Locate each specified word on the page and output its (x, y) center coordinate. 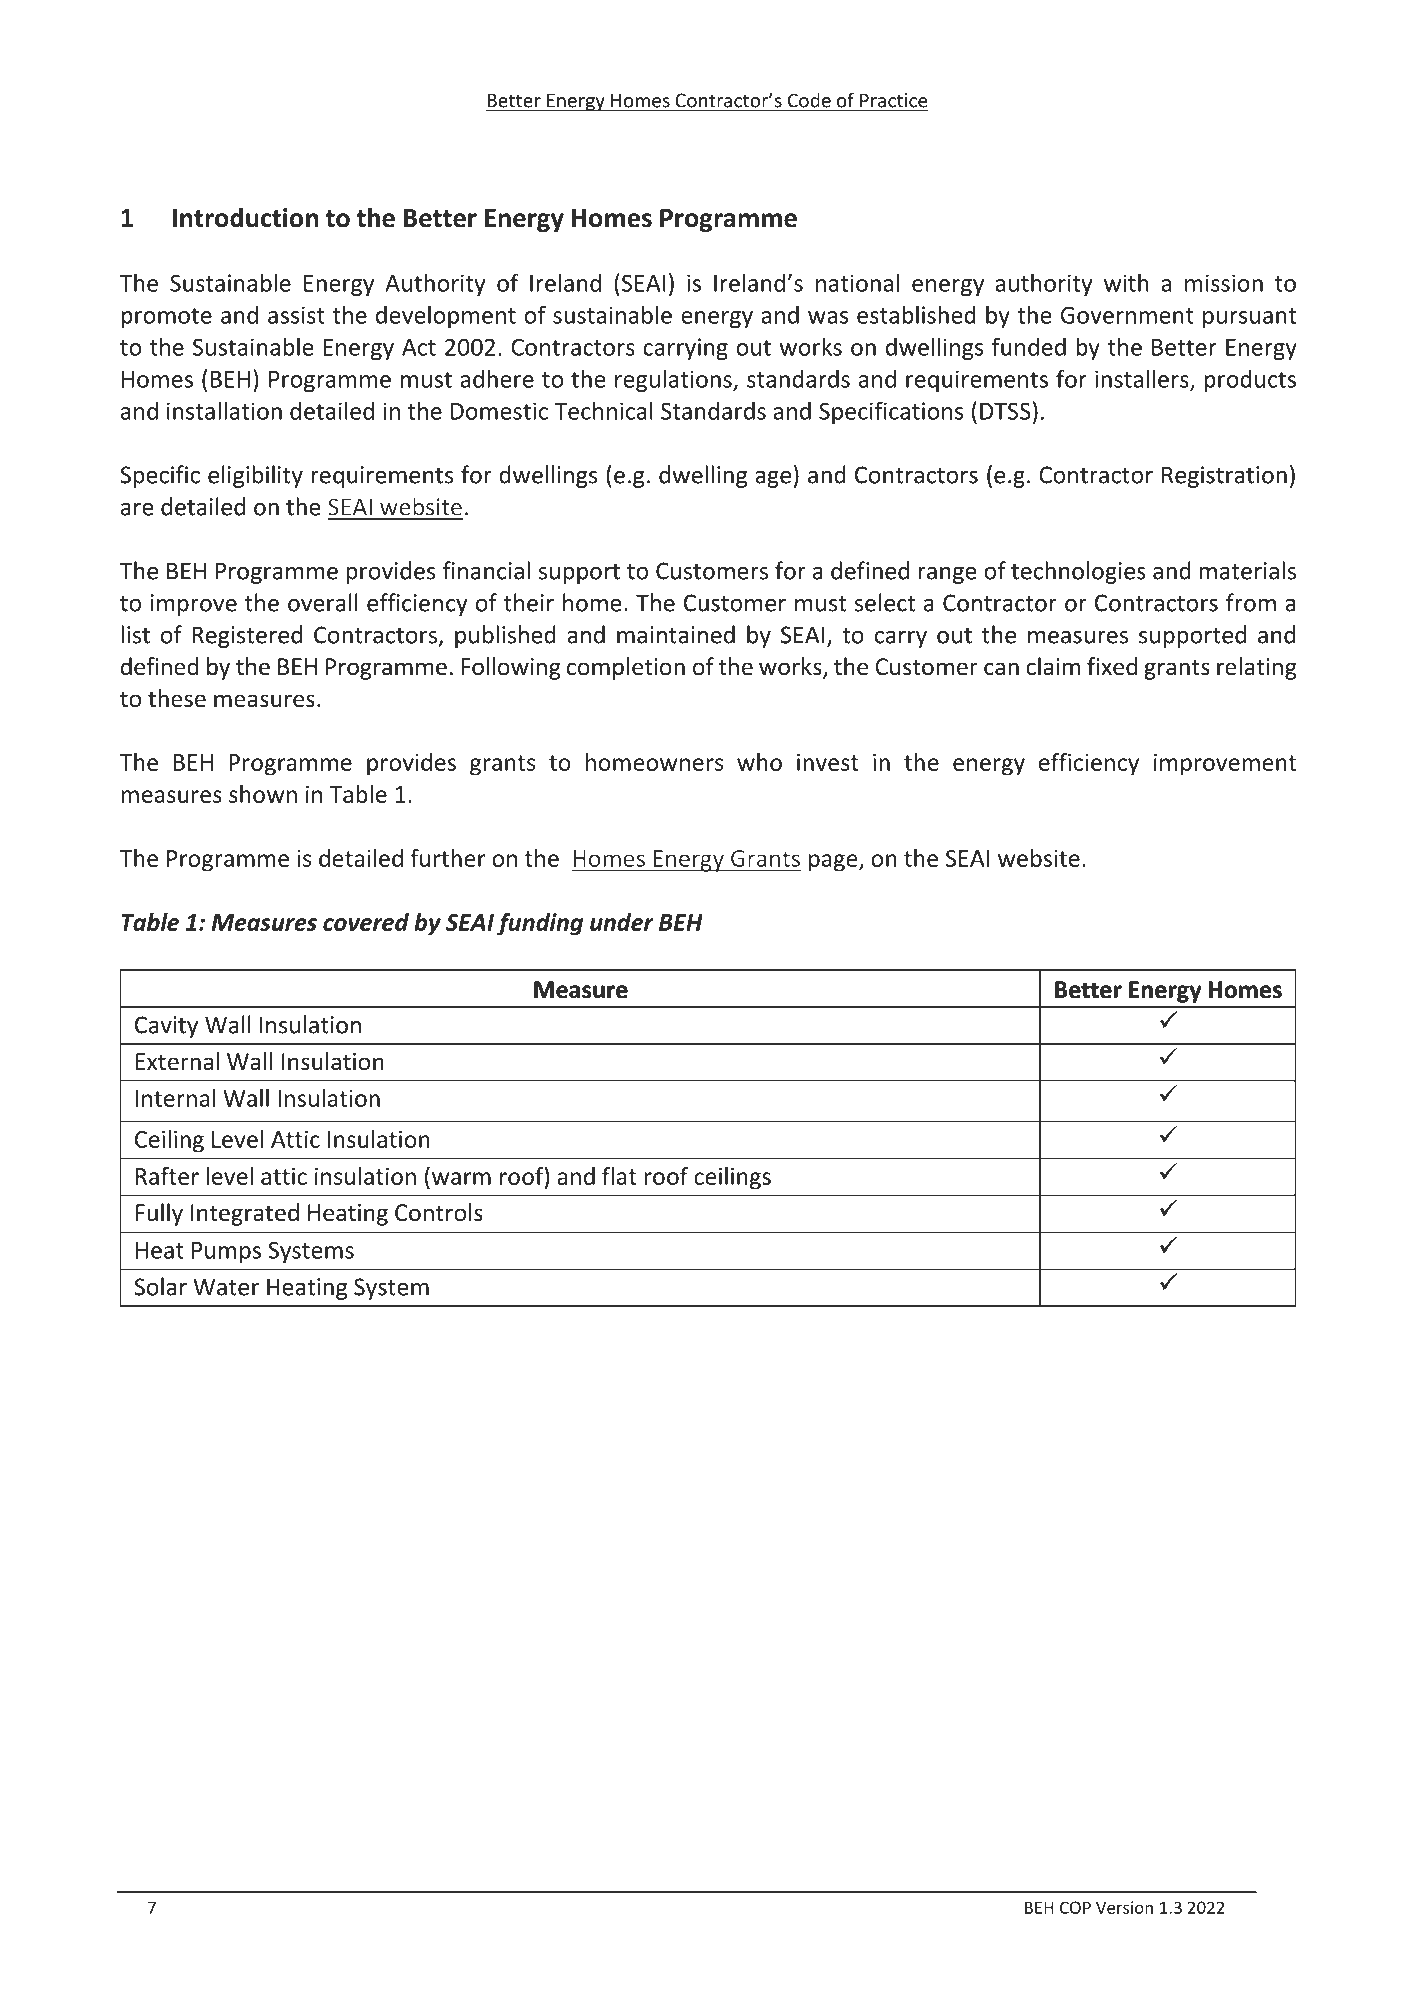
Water (226, 1287)
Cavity (166, 1027)
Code (809, 101)
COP (1075, 1907)
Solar (160, 1286)
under (622, 922)
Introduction (245, 217)
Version (1124, 1907)
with (1126, 282)
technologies (1078, 572)
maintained (676, 634)
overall (323, 602)
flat (619, 1176)
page (834, 863)
